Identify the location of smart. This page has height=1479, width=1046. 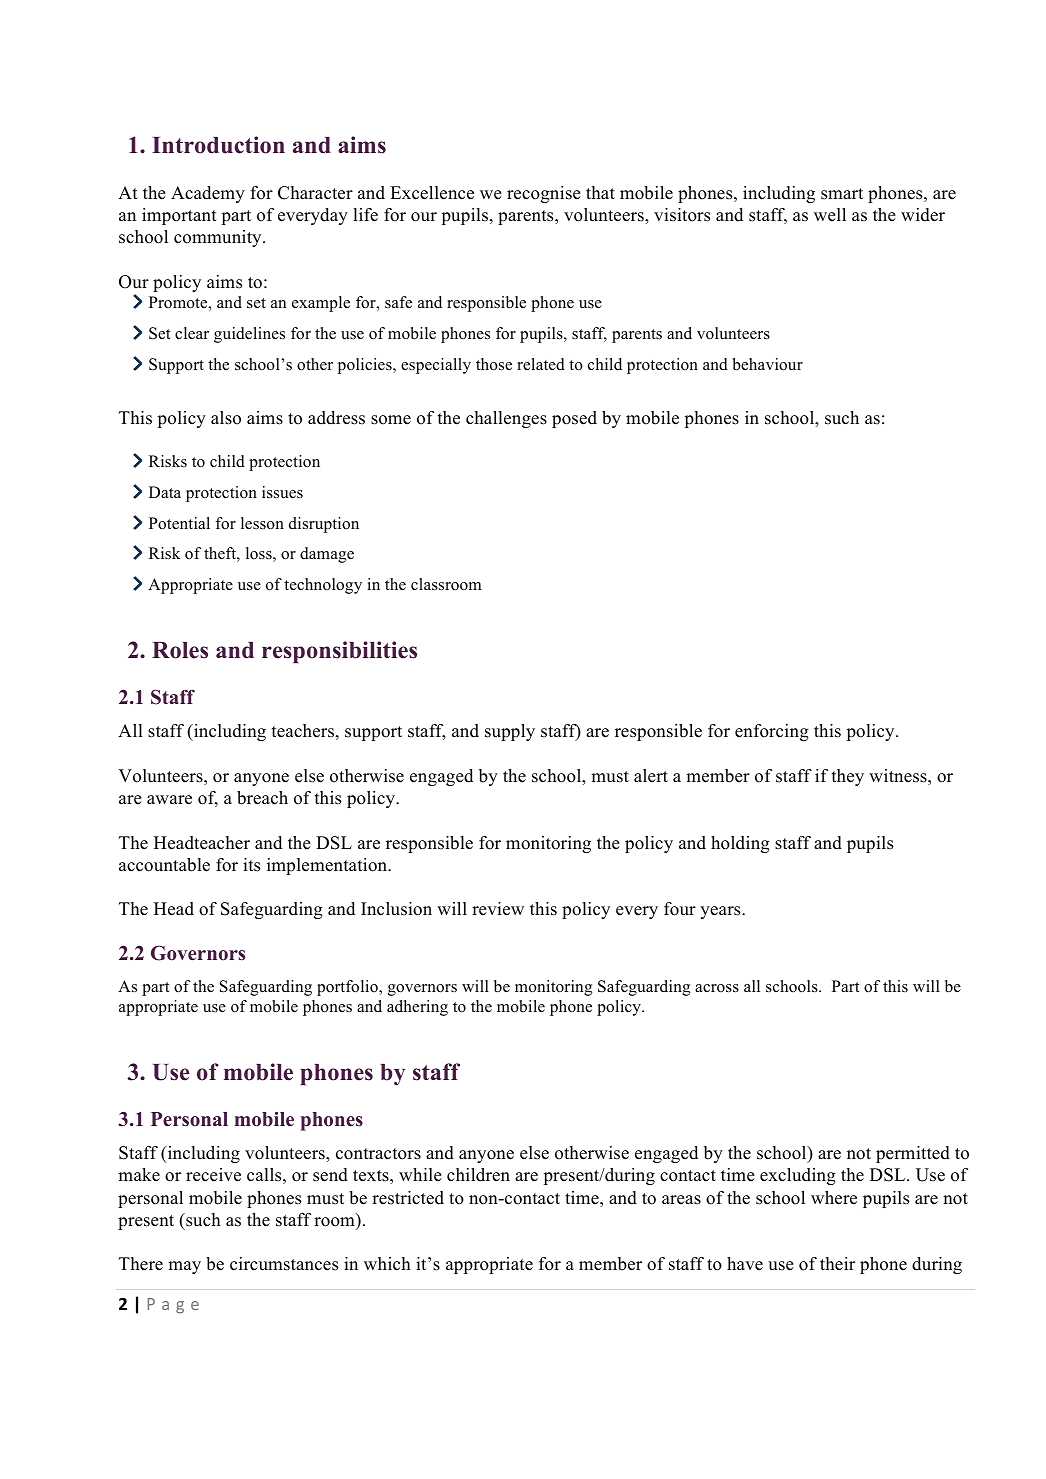
(842, 194).
